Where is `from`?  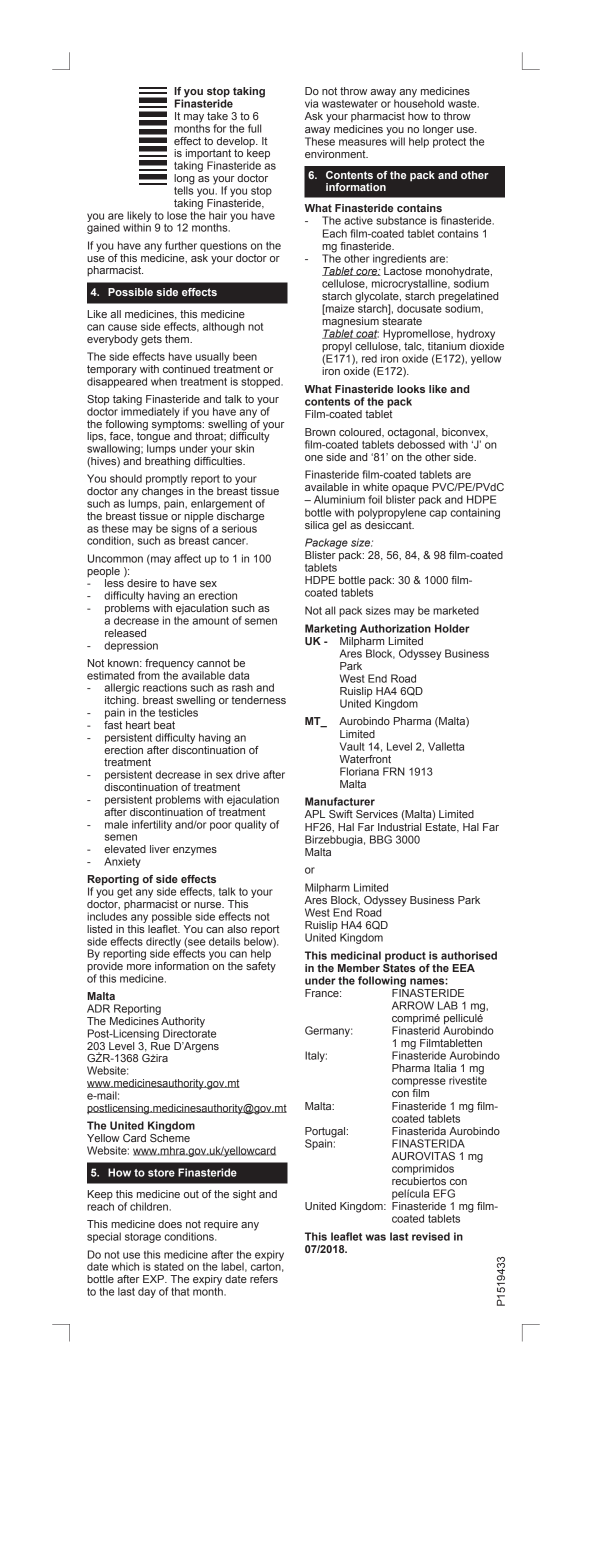 from is located at coordinates (149, 675).
